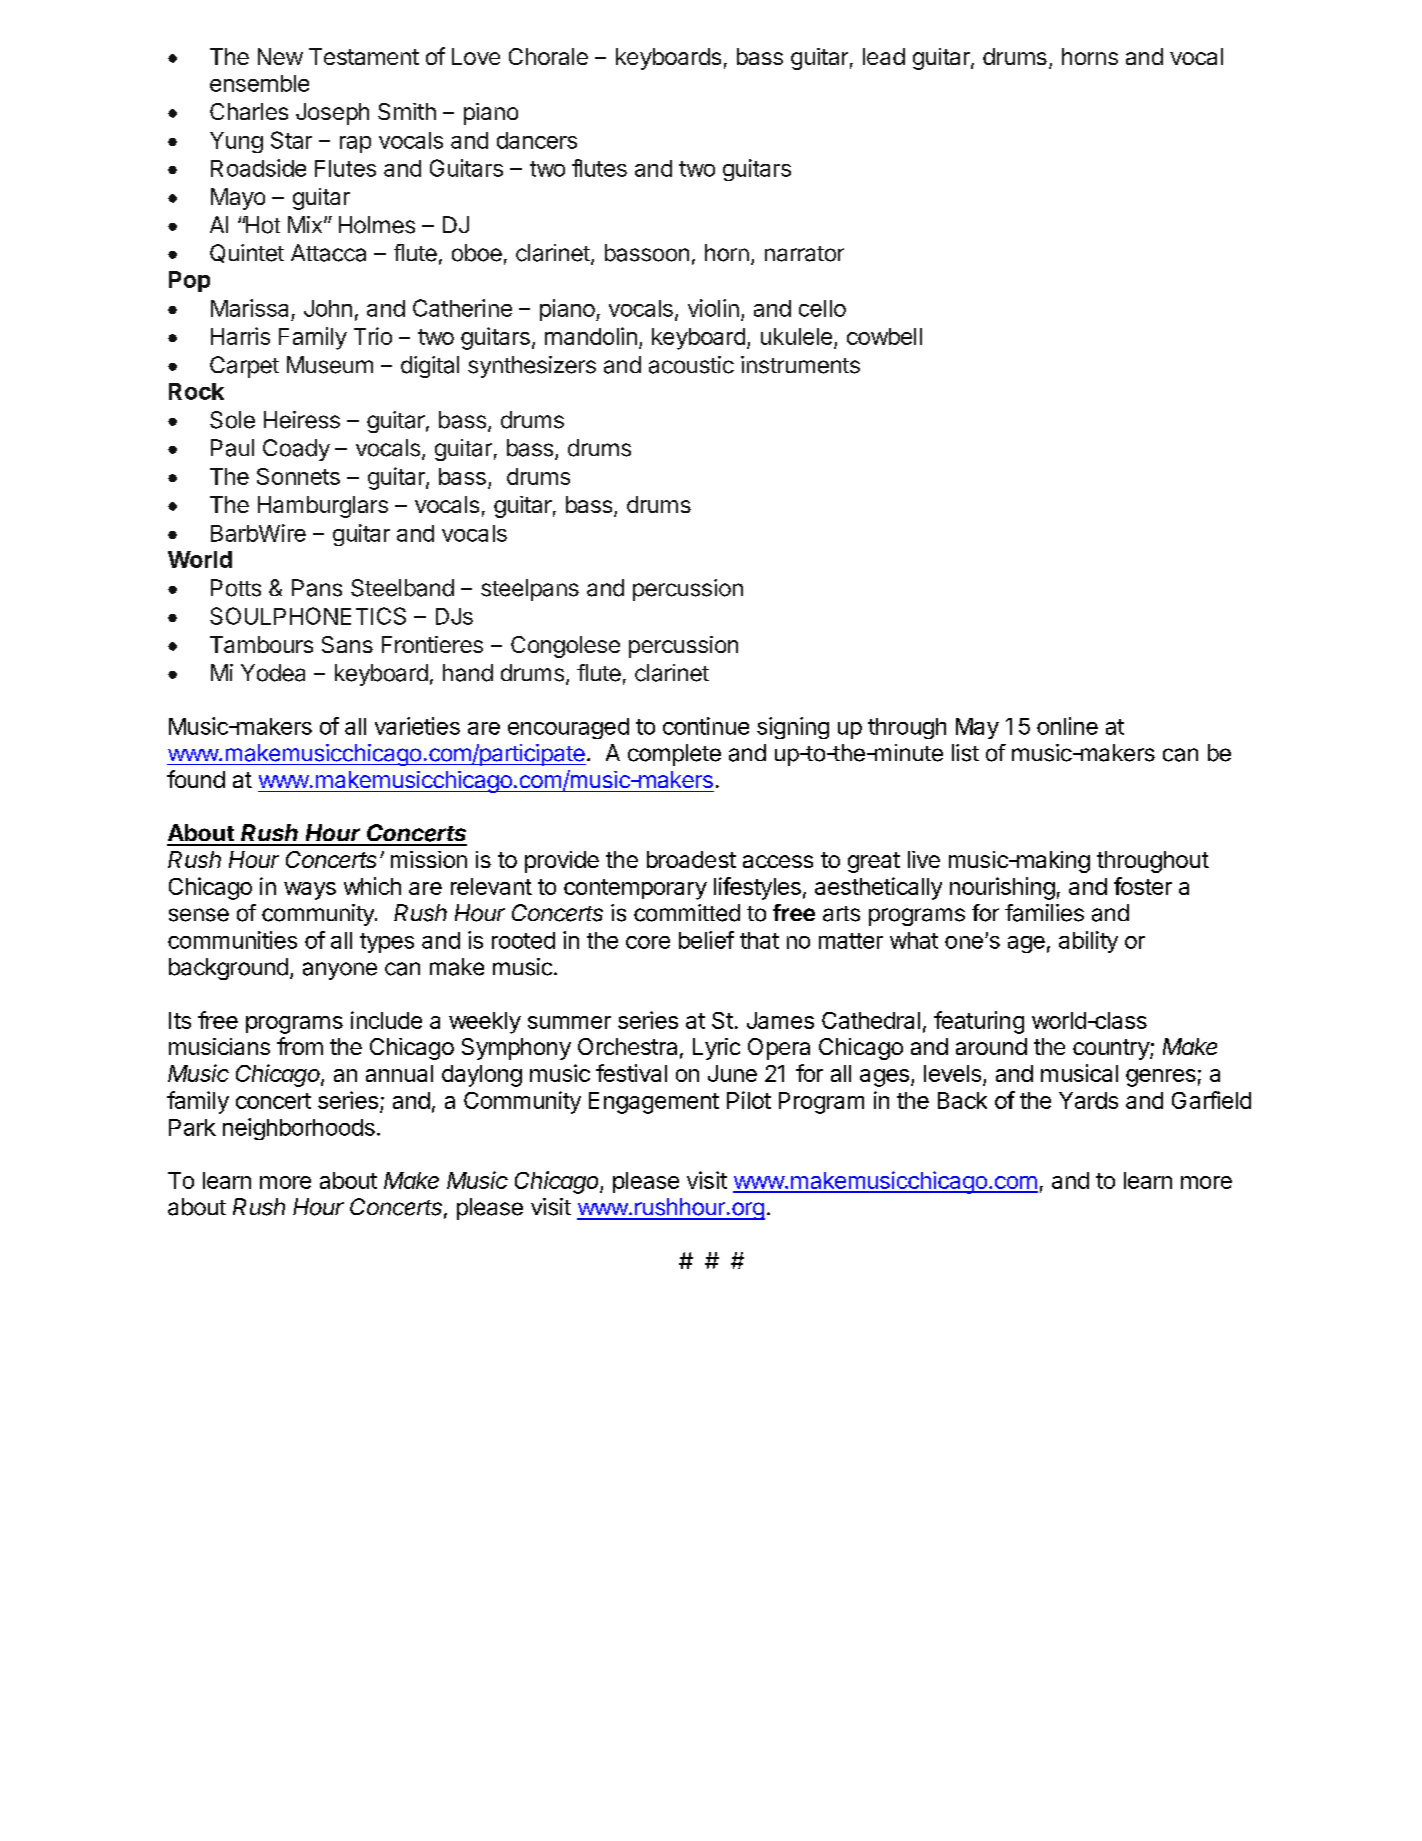 This document has width=1422, height=1841. I want to click on foster, so click(1143, 886).
